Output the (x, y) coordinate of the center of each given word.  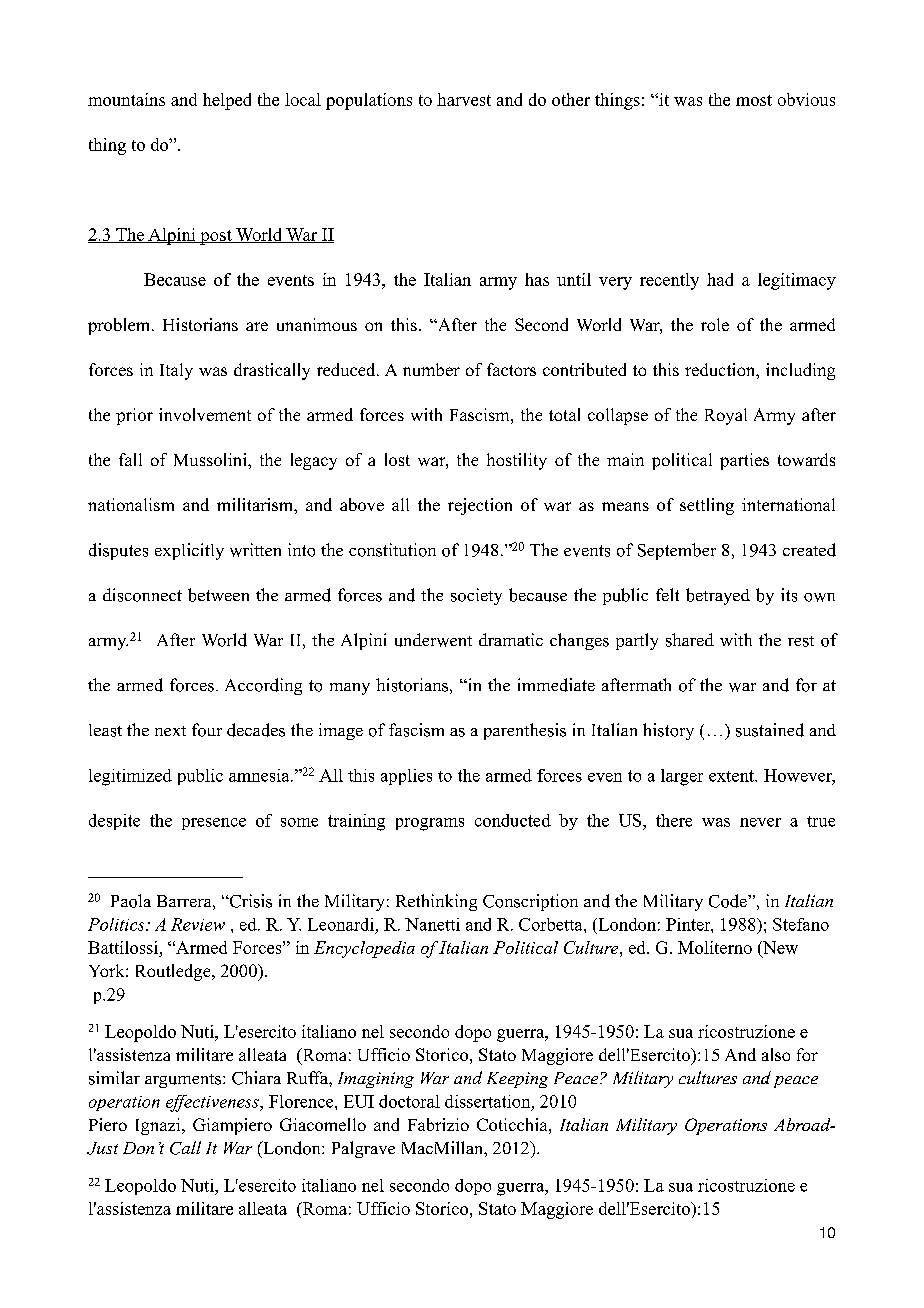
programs (430, 824)
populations (369, 101)
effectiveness (213, 1103)
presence (214, 824)
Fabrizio (438, 1124)
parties (744, 461)
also (776, 1054)
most (754, 100)
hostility (517, 461)
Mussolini (211, 459)
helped (227, 101)
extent (733, 776)
